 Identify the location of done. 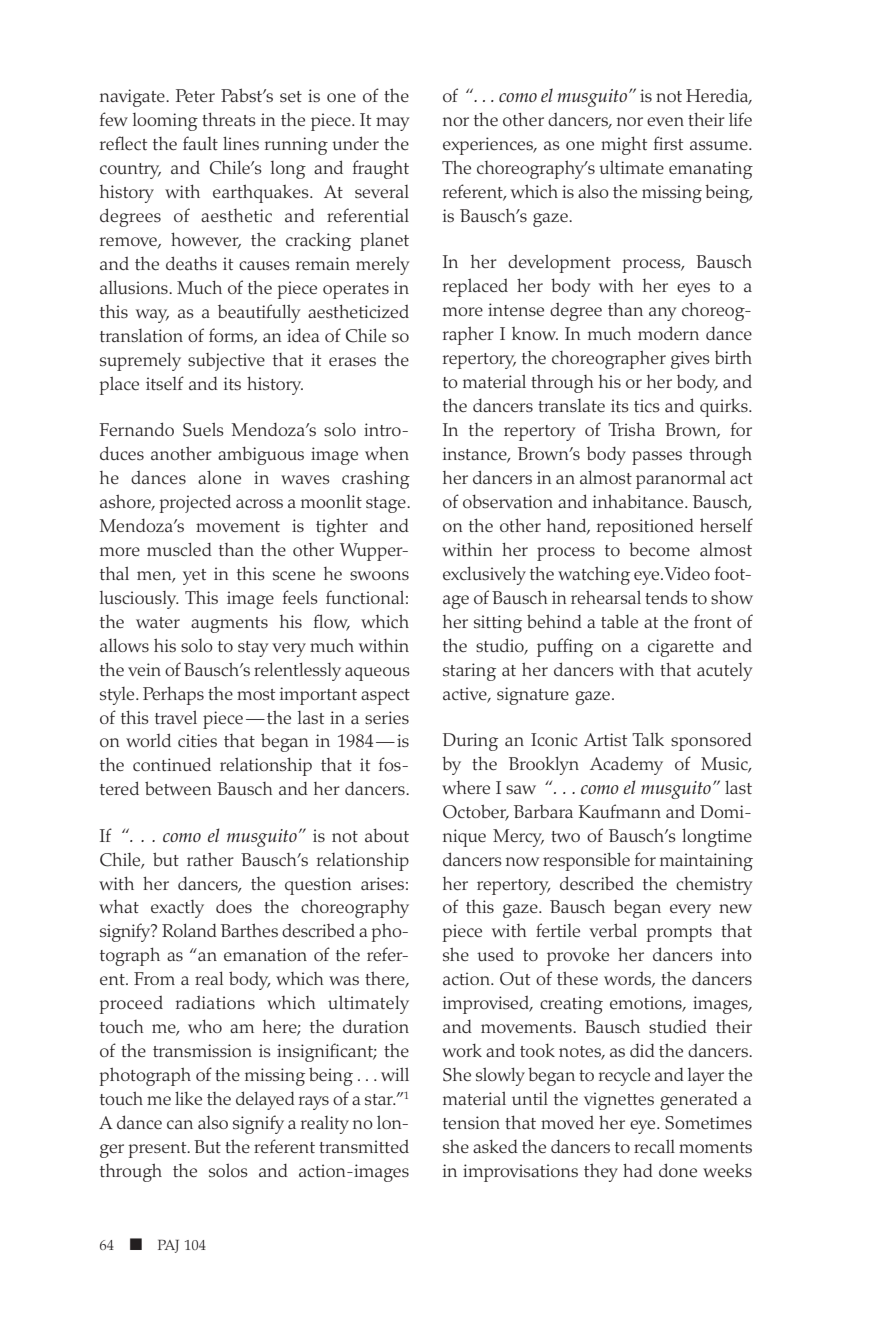
(678, 1170).
